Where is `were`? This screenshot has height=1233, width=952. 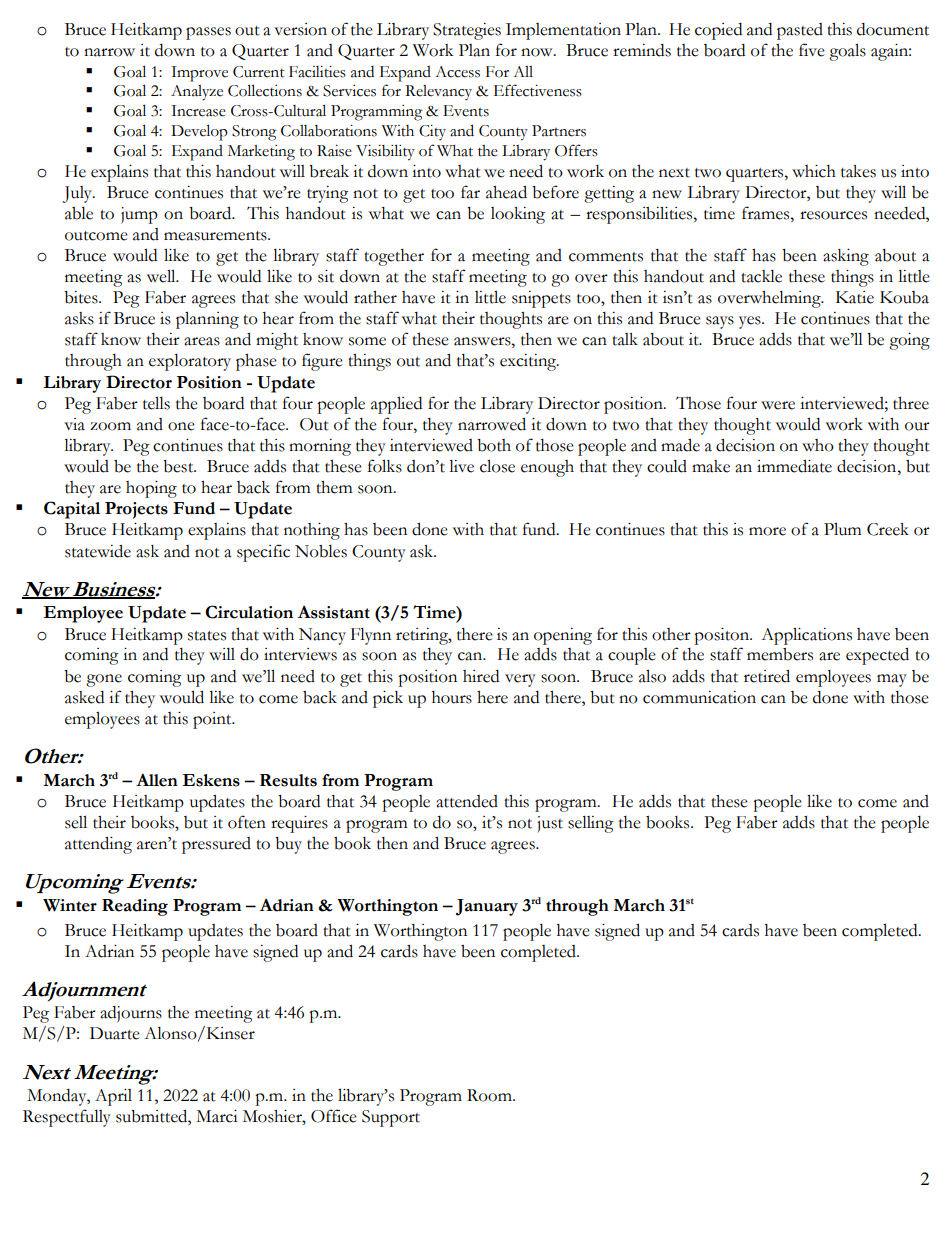
were is located at coordinates (778, 405).
